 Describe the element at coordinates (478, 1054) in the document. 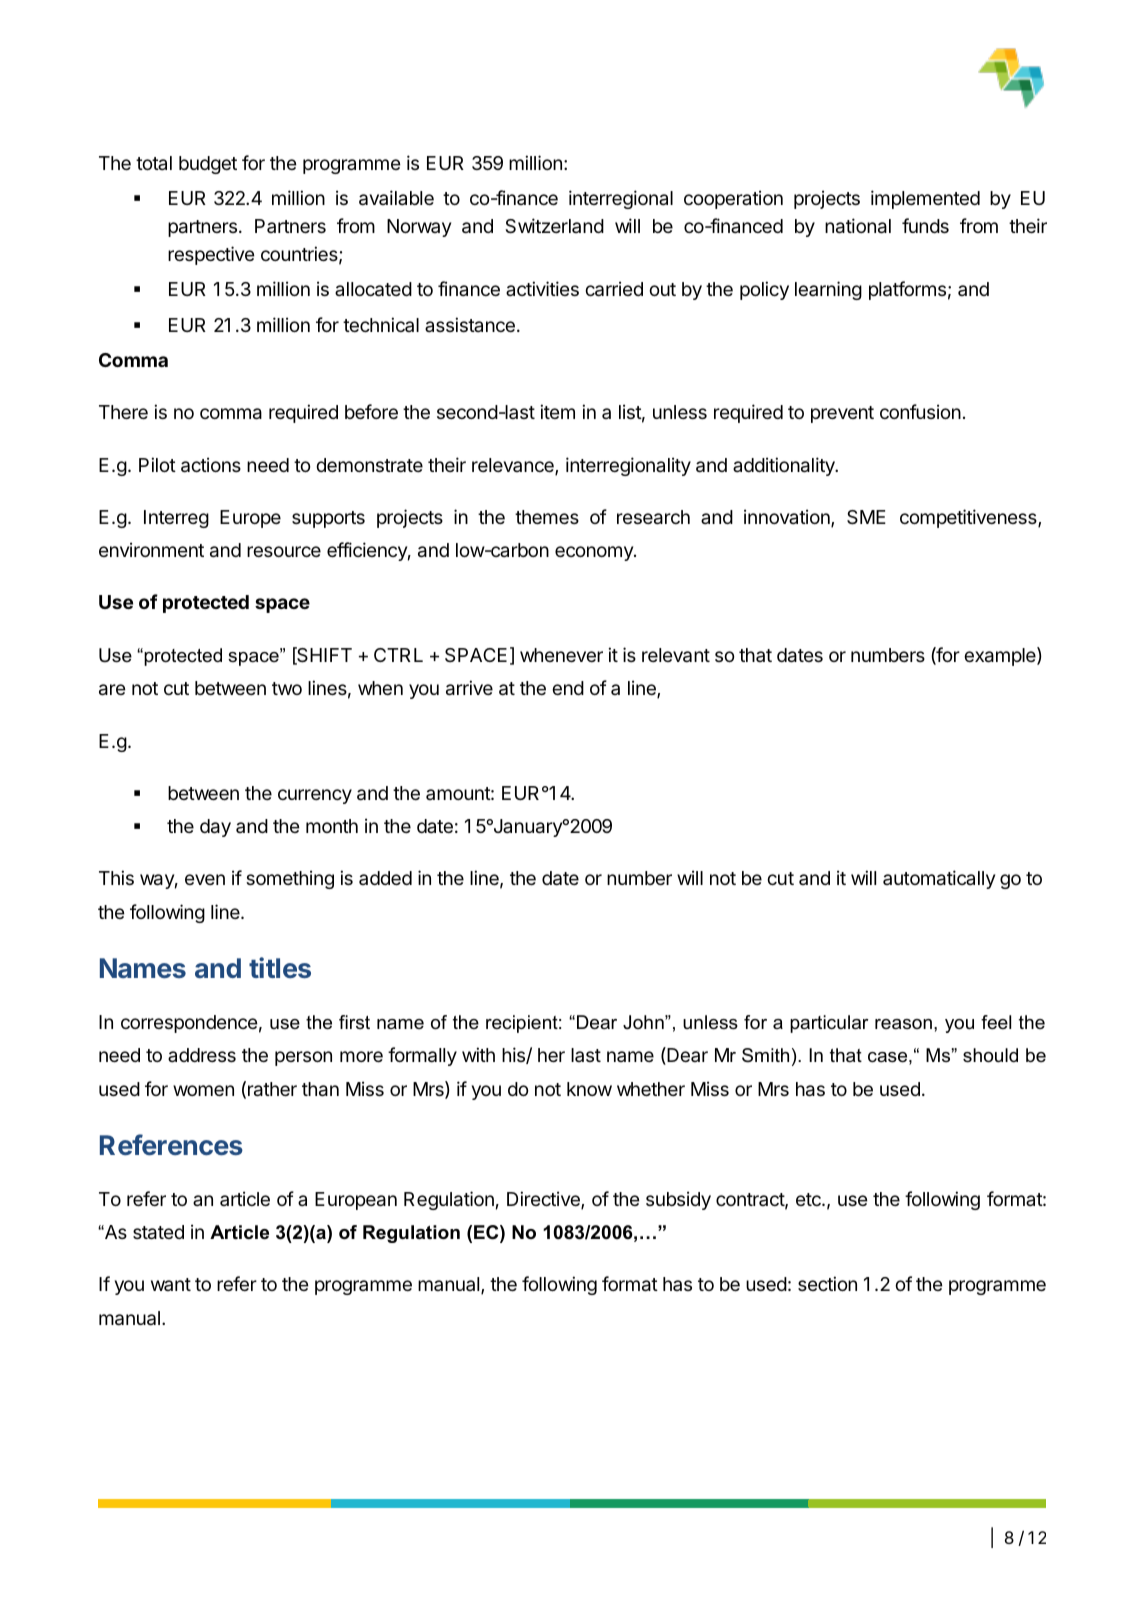

I see `with` at that location.
